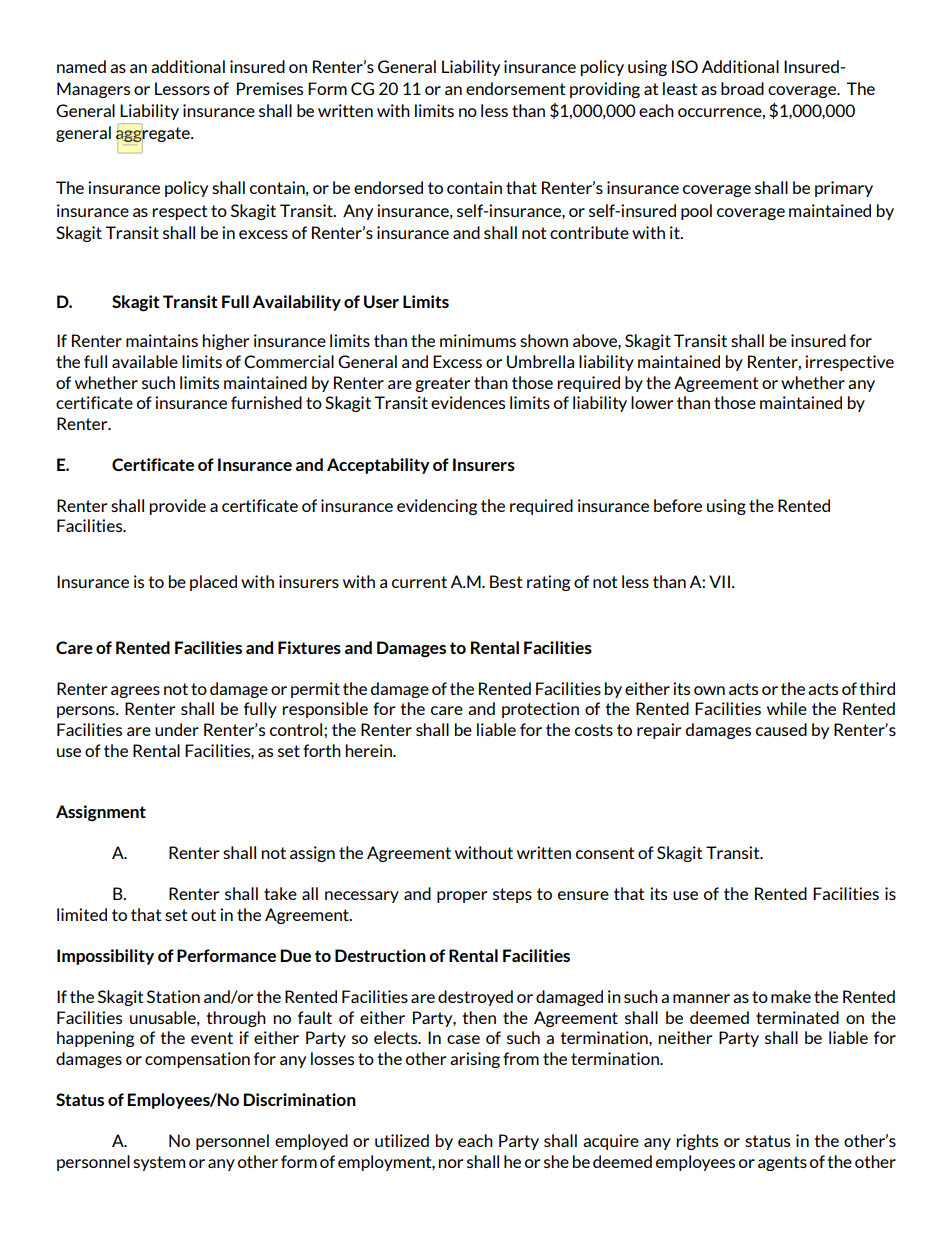 The image size is (952, 1233). Describe the element at coordinates (781, 729) in the screenshot. I see `caused` at that location.
